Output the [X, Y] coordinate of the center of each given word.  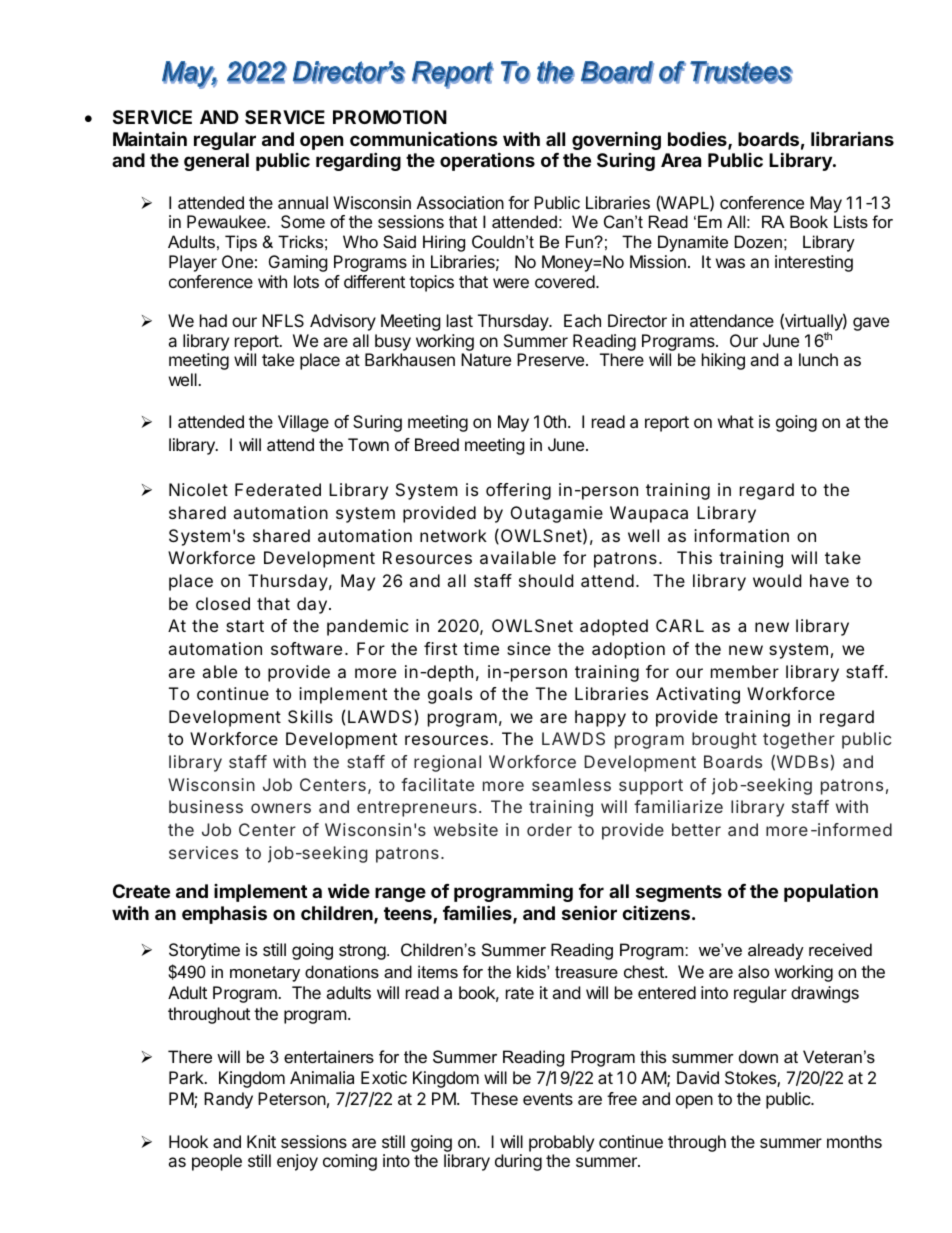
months [854, 1141]
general [216, 162]
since [529, 648]
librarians [852, 138]
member [745, 671]
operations [487, 161]
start [245, 626]
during [518, 1162]
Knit [261, 1141]
